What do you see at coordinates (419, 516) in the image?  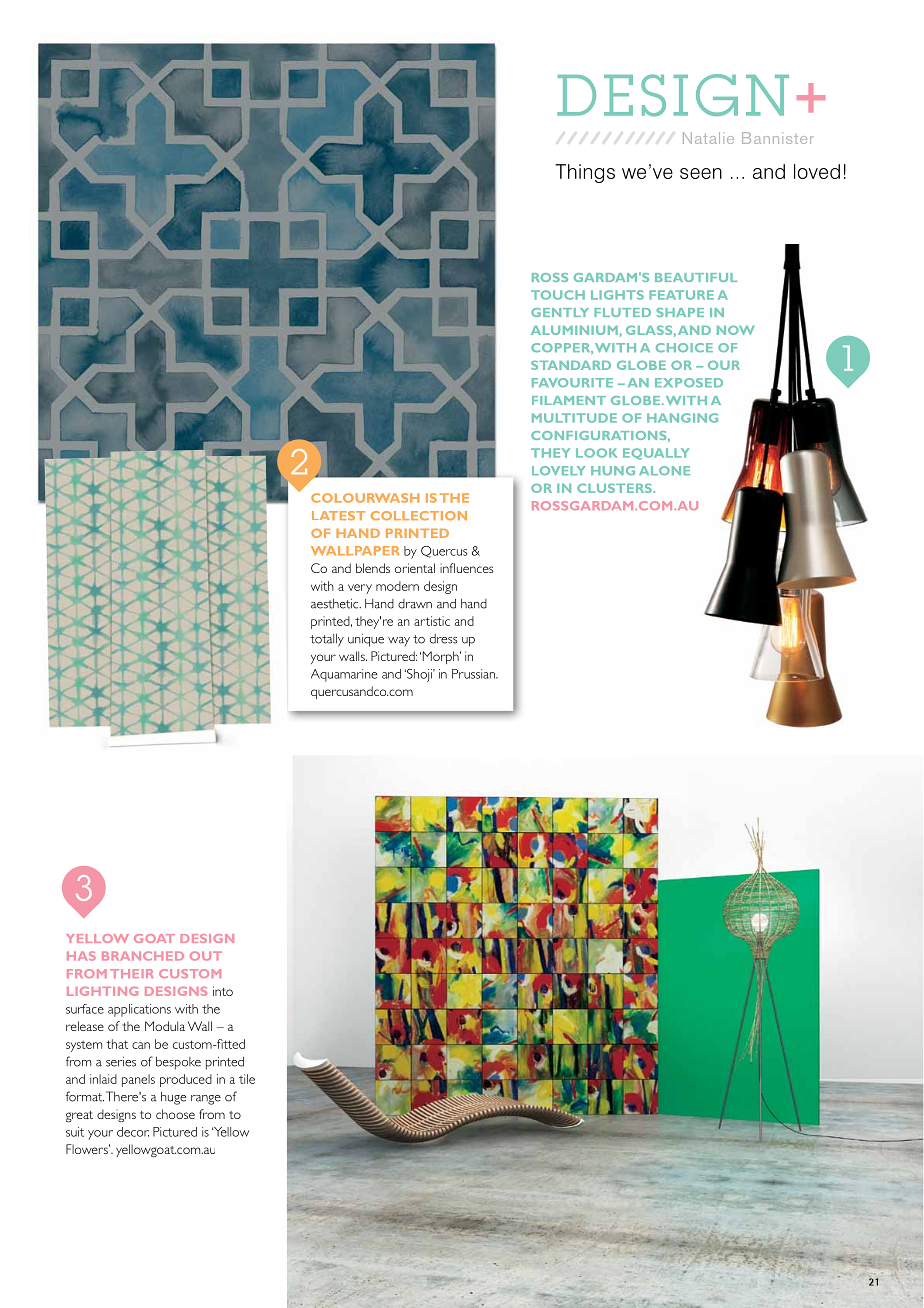 I see `COLLECTION` at bounding box center [419, 516].
